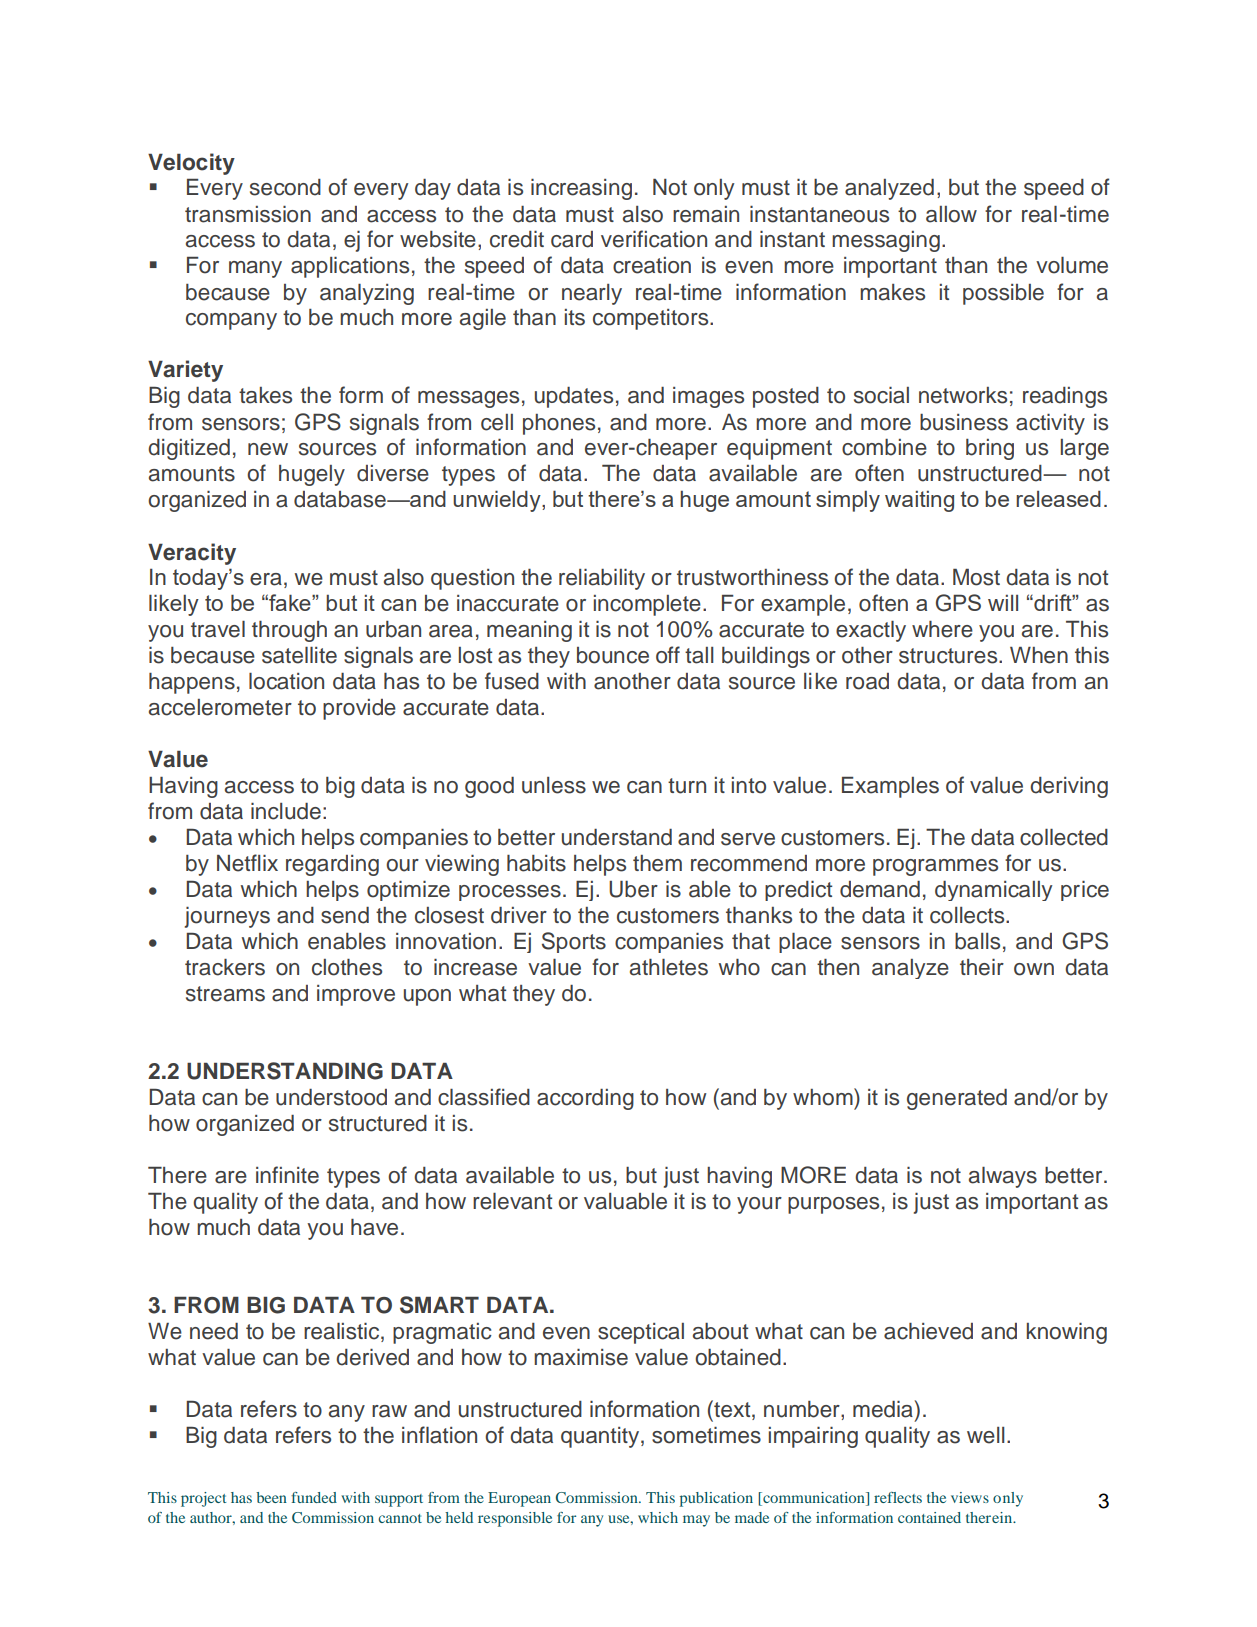 Image resolution: width=1257 pixels, height=1627 pixels. What do you see at coordinates (951, 214) in the screenshot?
I see `allow` at bounding box center [951, 214].
